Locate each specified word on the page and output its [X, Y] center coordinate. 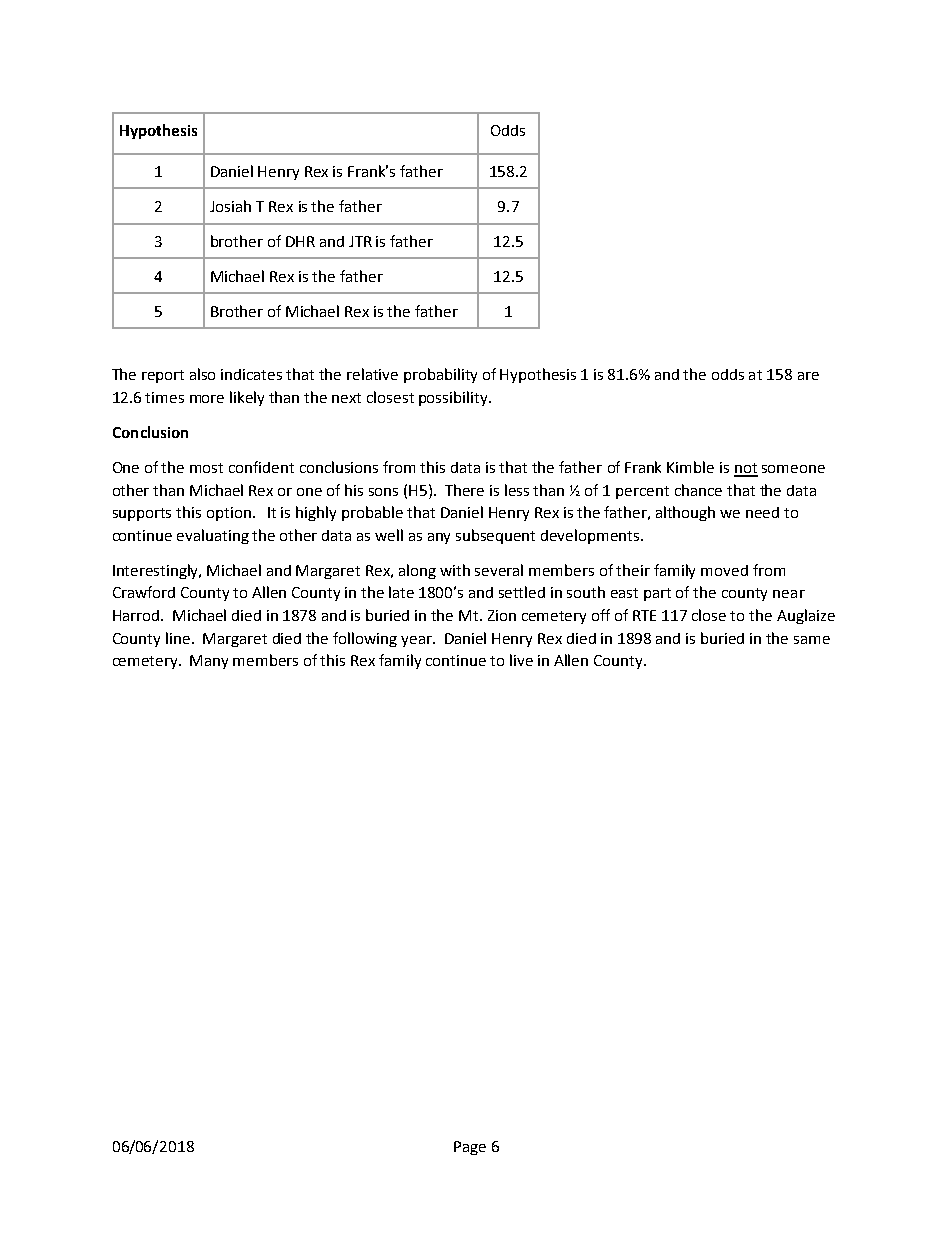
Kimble [690, 467]
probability [440, 375]
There [464, 490]
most [206, 468]
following [365, 639]
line [179, 638]
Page [470, 1148]
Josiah [230, 206]
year [418, 641]
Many [209, 662]
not [746, 469]
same [812, 640]
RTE [644, 615]
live [521, 660]
